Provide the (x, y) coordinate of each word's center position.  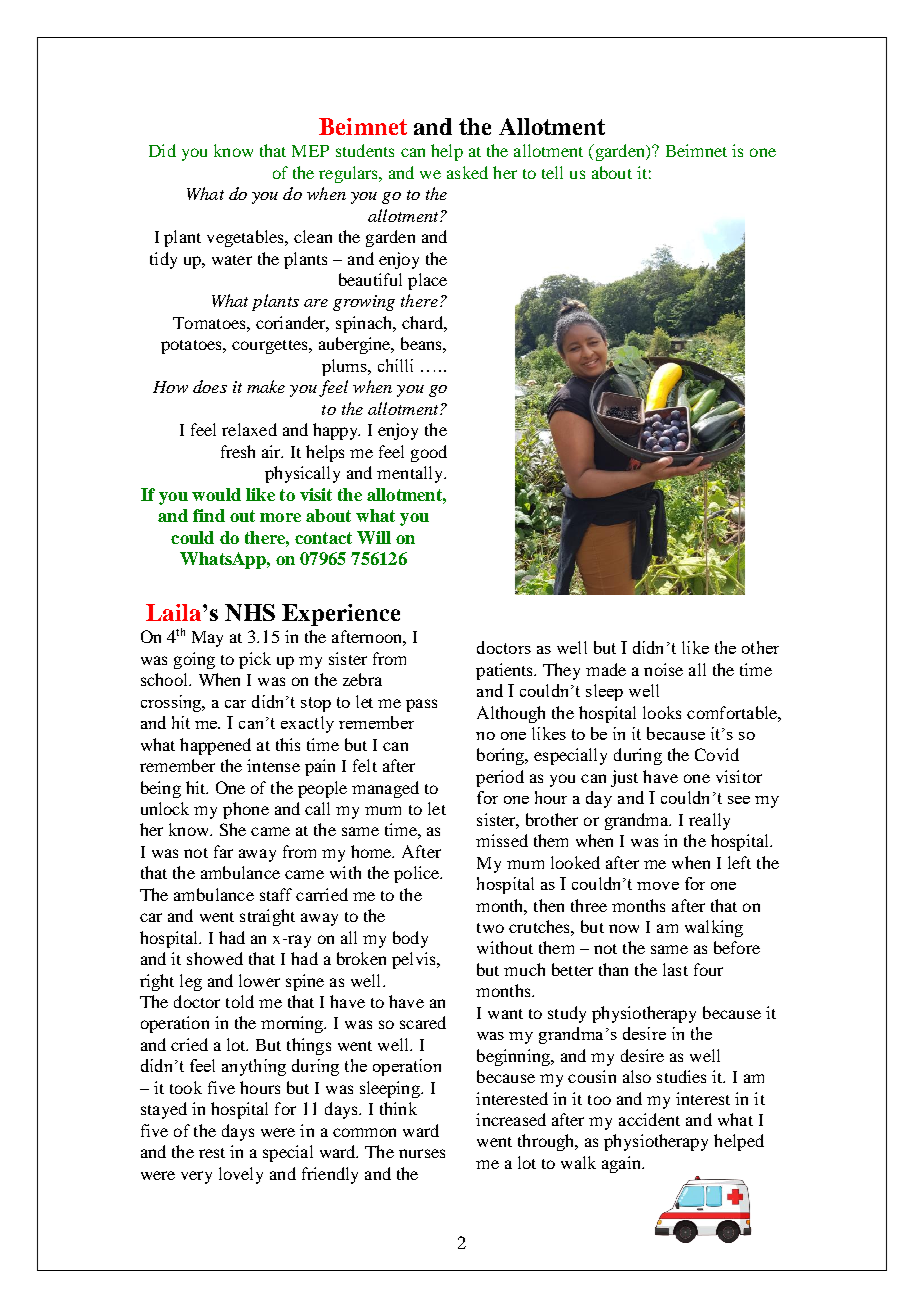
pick (255, 660)
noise (663, 669)
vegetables (246, 238)
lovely (241, 1175)
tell (552, 172)
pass (421, 705)
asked (467, 172)
